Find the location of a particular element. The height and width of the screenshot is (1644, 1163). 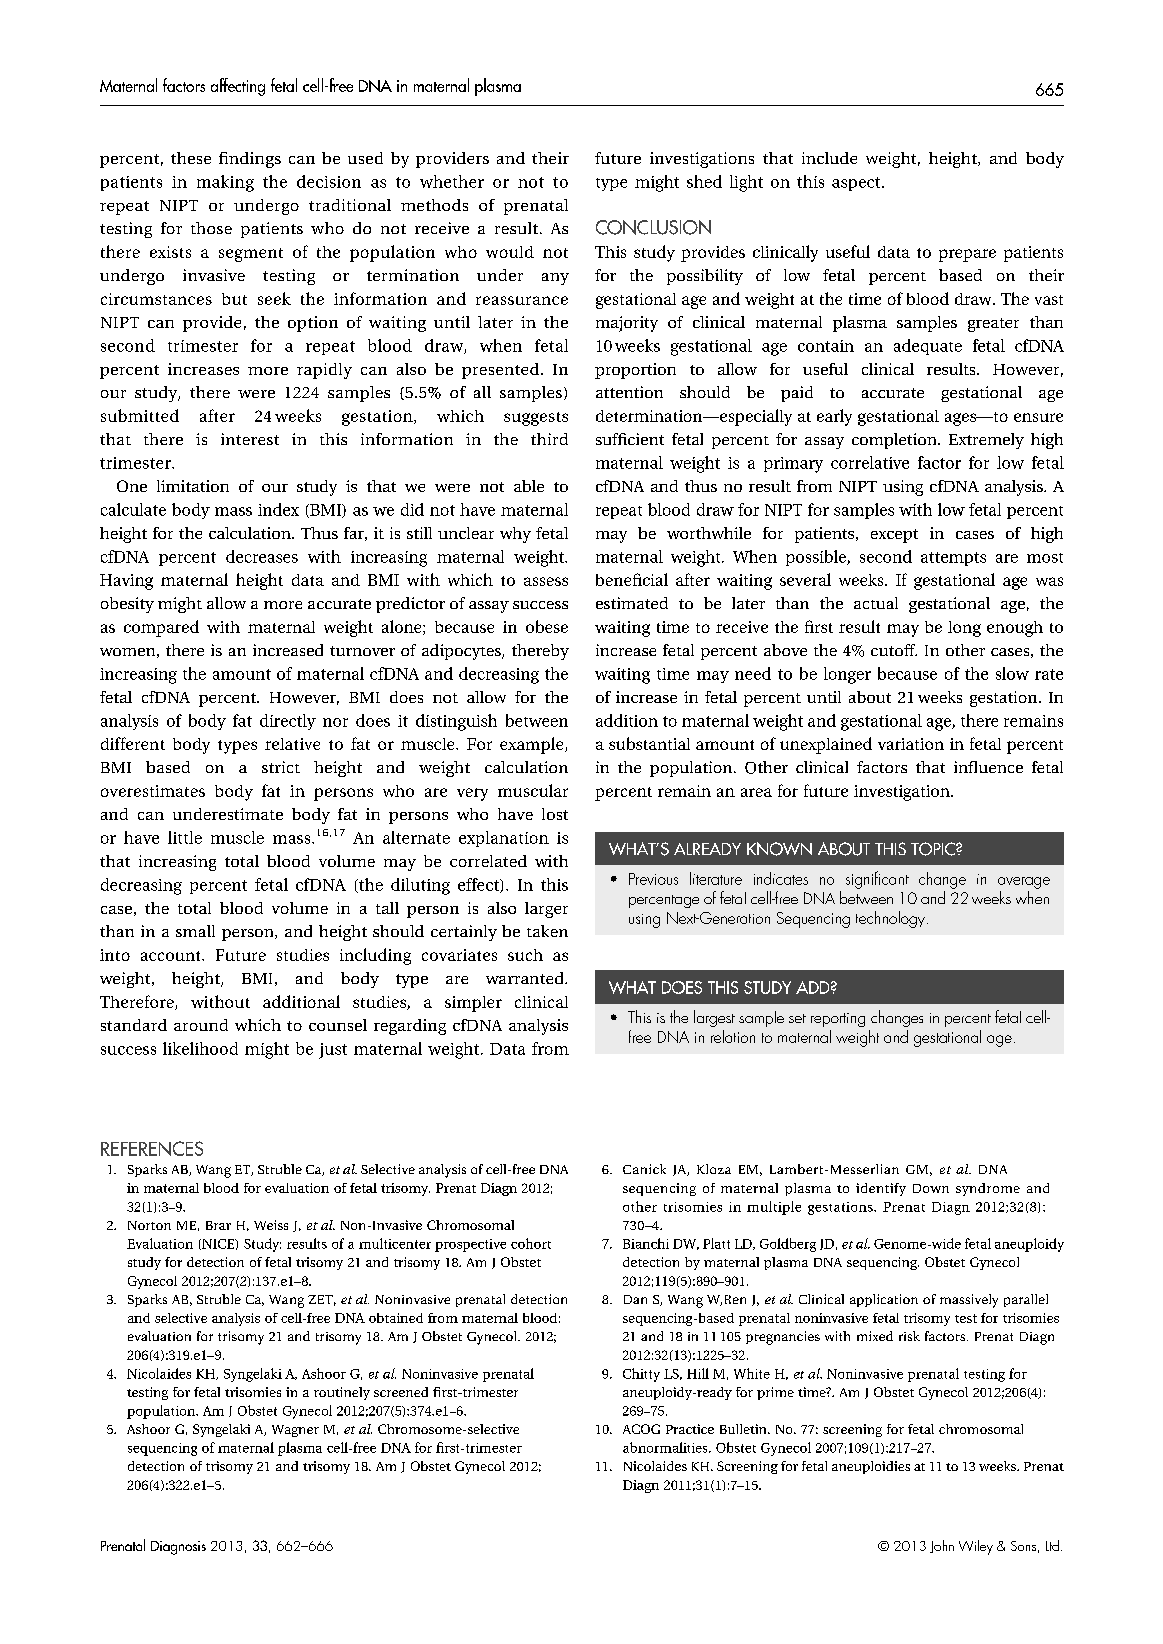

shed is located at coordinates (704, 181).
